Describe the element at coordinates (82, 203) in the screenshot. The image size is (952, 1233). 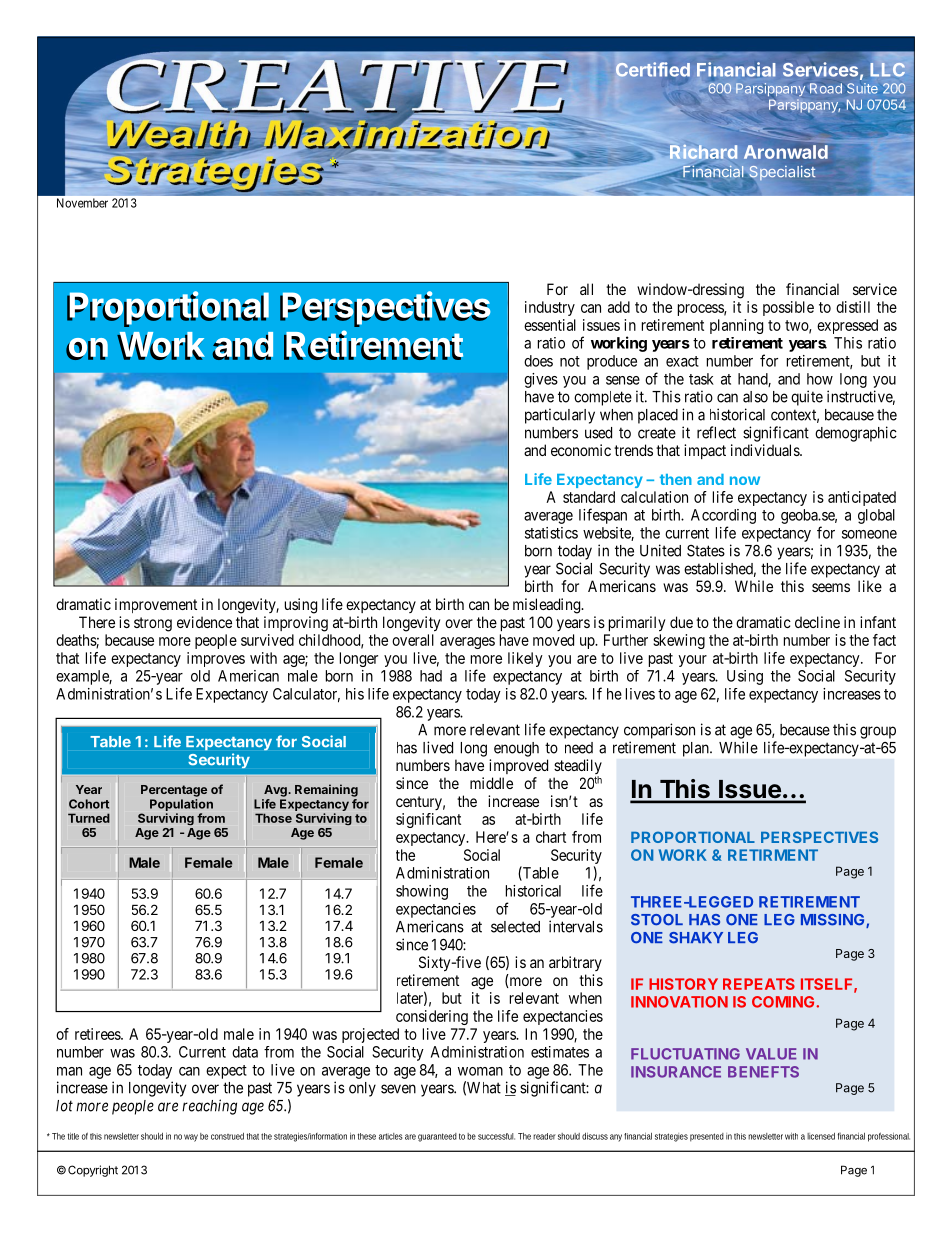
I see `November` at that location.
